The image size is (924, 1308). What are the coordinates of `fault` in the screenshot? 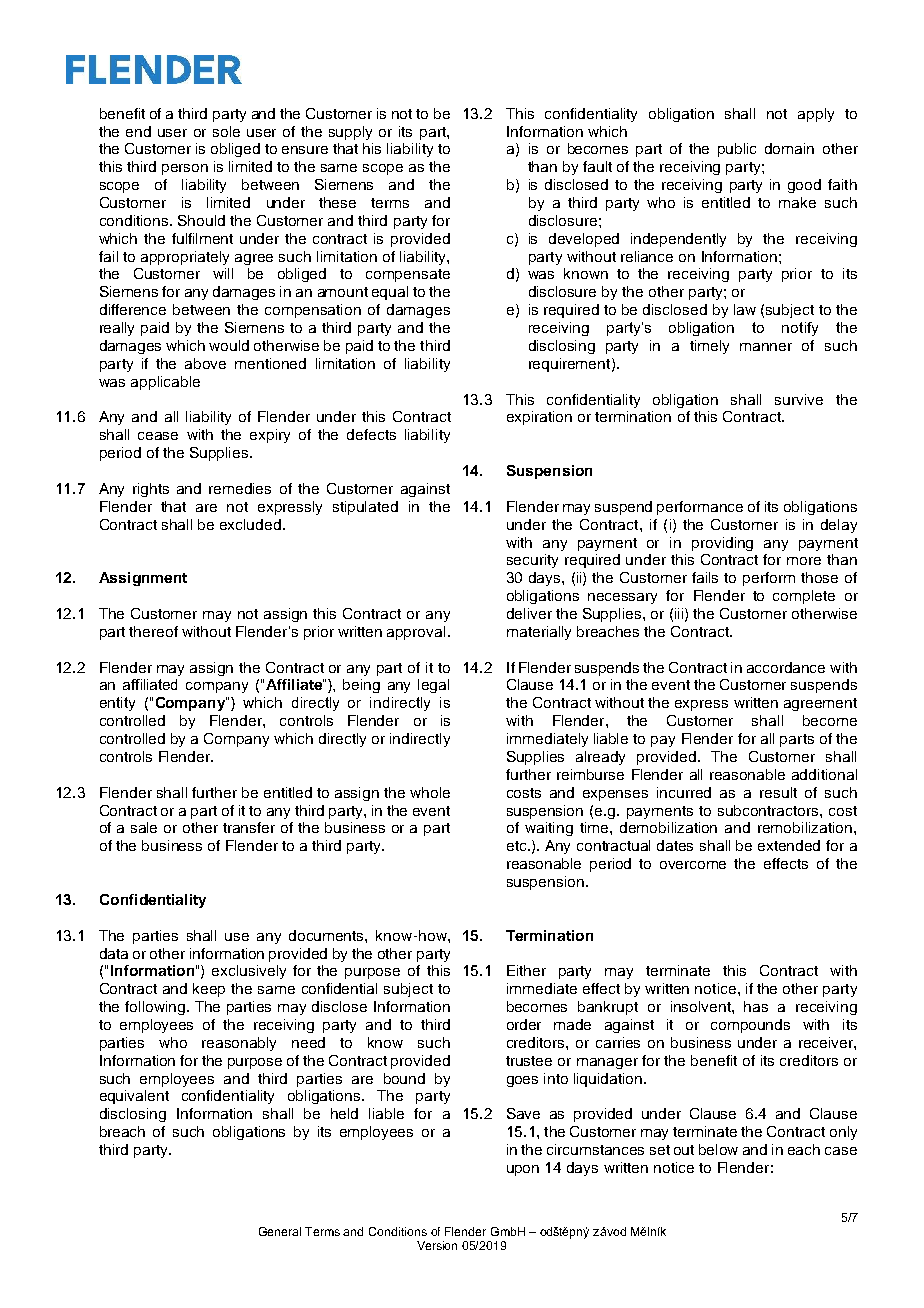 It's located at (597, 166).
